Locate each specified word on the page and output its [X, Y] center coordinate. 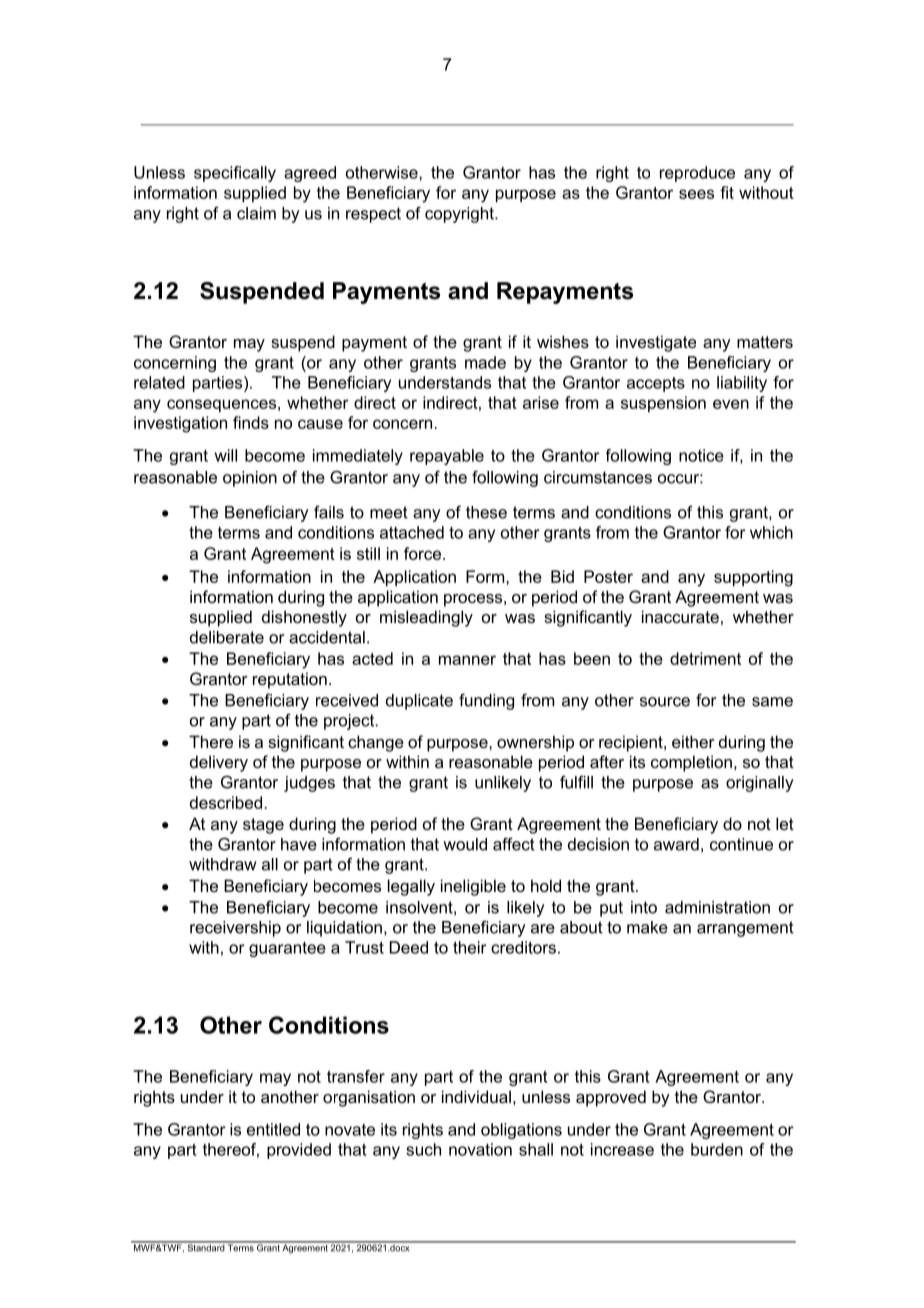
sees [696, 194]
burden [717, 1149]
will [226, 455]
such [423, 1149]
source [665, 702]
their [470, 947]
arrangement [745, 929]
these [486, 512]
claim [256, 213]
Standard [205, 1247]
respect [373, 215]
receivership [235, 929]
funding [486, 701]
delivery [219, 763]
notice [701, 455]
